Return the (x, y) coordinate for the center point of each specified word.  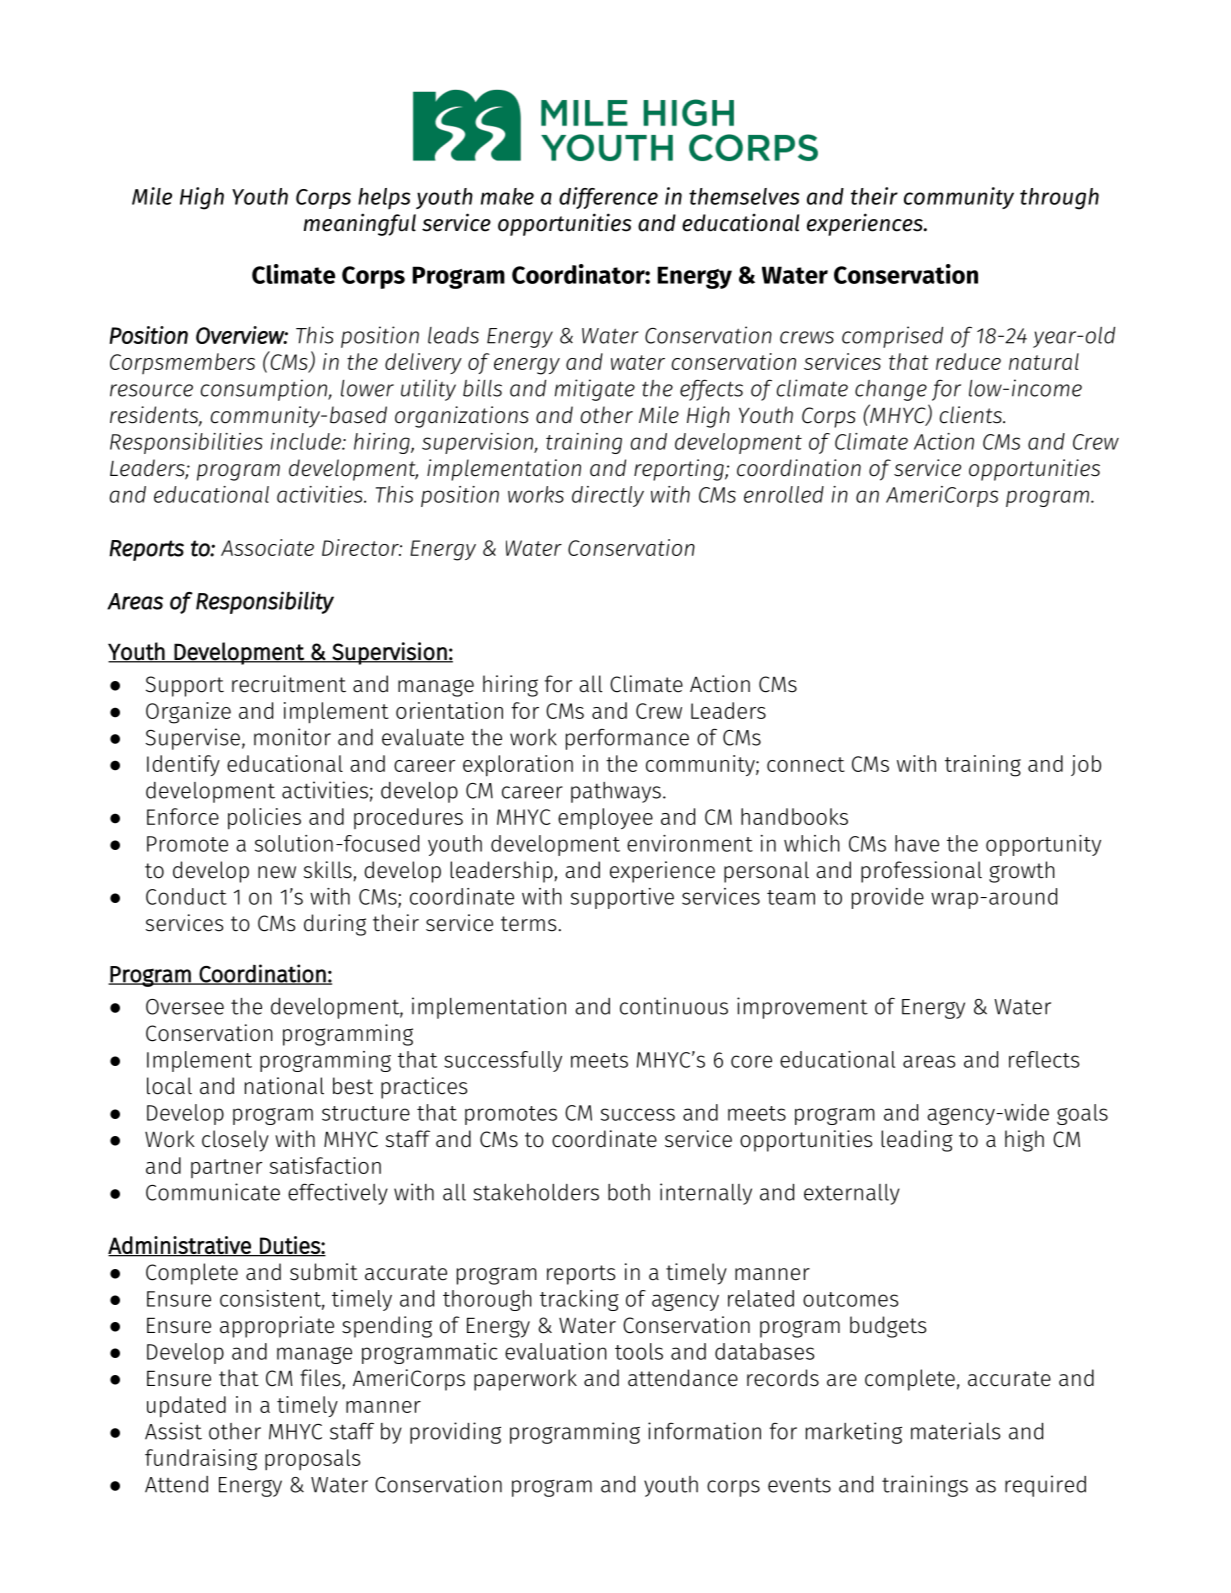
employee (605, 819)
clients (972, 415)
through (1059, 199)
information (704, 1431)
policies (264, 819)
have (917, 843)
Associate (267, 547)
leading (917, 1141)
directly (608, 496)
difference (608, 198)
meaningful (360, 224)
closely (235, 1141)
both (629, 1192)
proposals (312, 1459)
